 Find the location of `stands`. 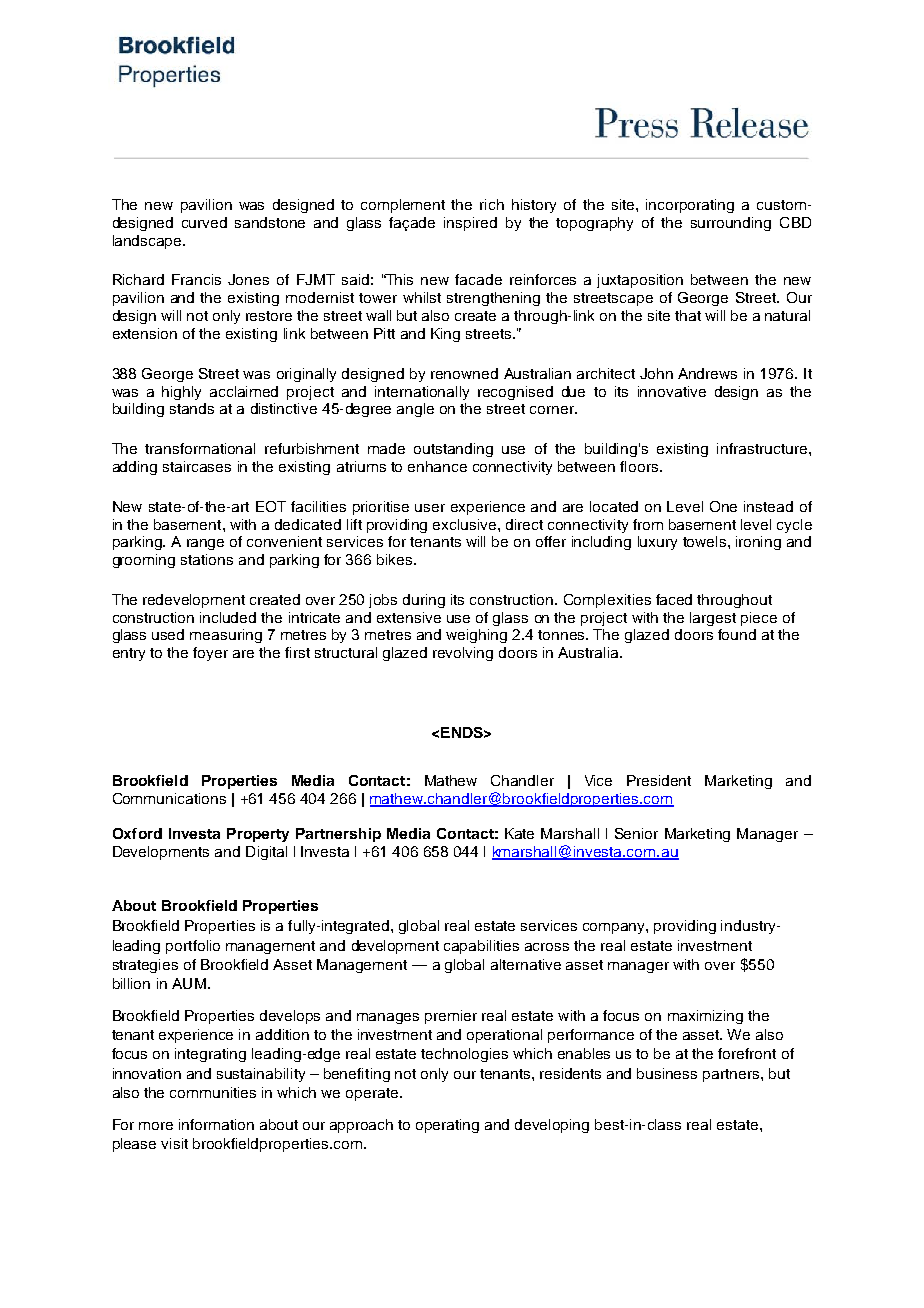

stands is located at coordinates (192, 408).
